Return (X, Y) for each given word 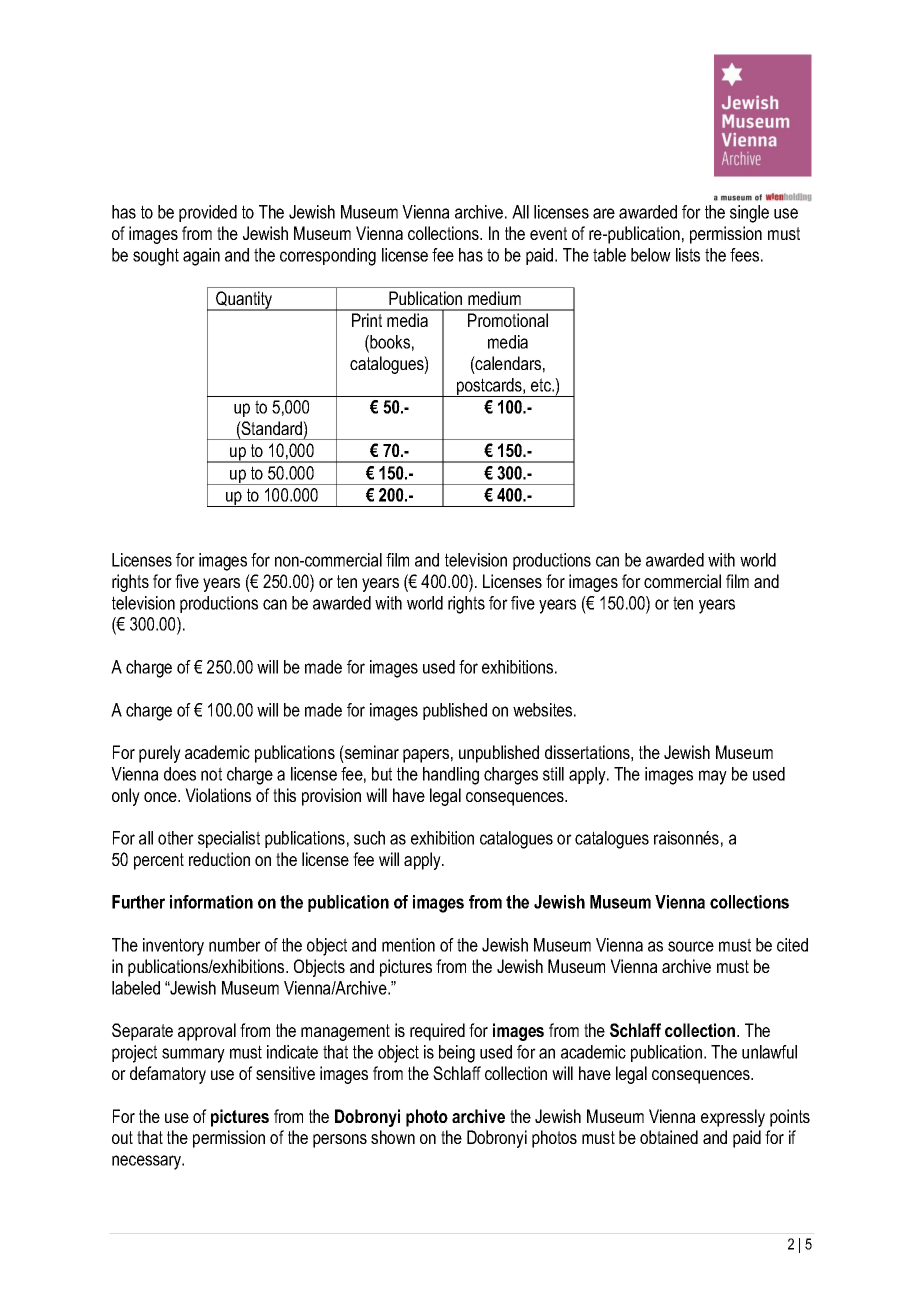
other (176, 838)
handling (451, 776)
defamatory (168, 1075)
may (713, 777)
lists (688, 255)
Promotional (508, 320)
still (553, 774)
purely (160, 754)
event (548, 233)
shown (393, 1137)
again (201, 257)
